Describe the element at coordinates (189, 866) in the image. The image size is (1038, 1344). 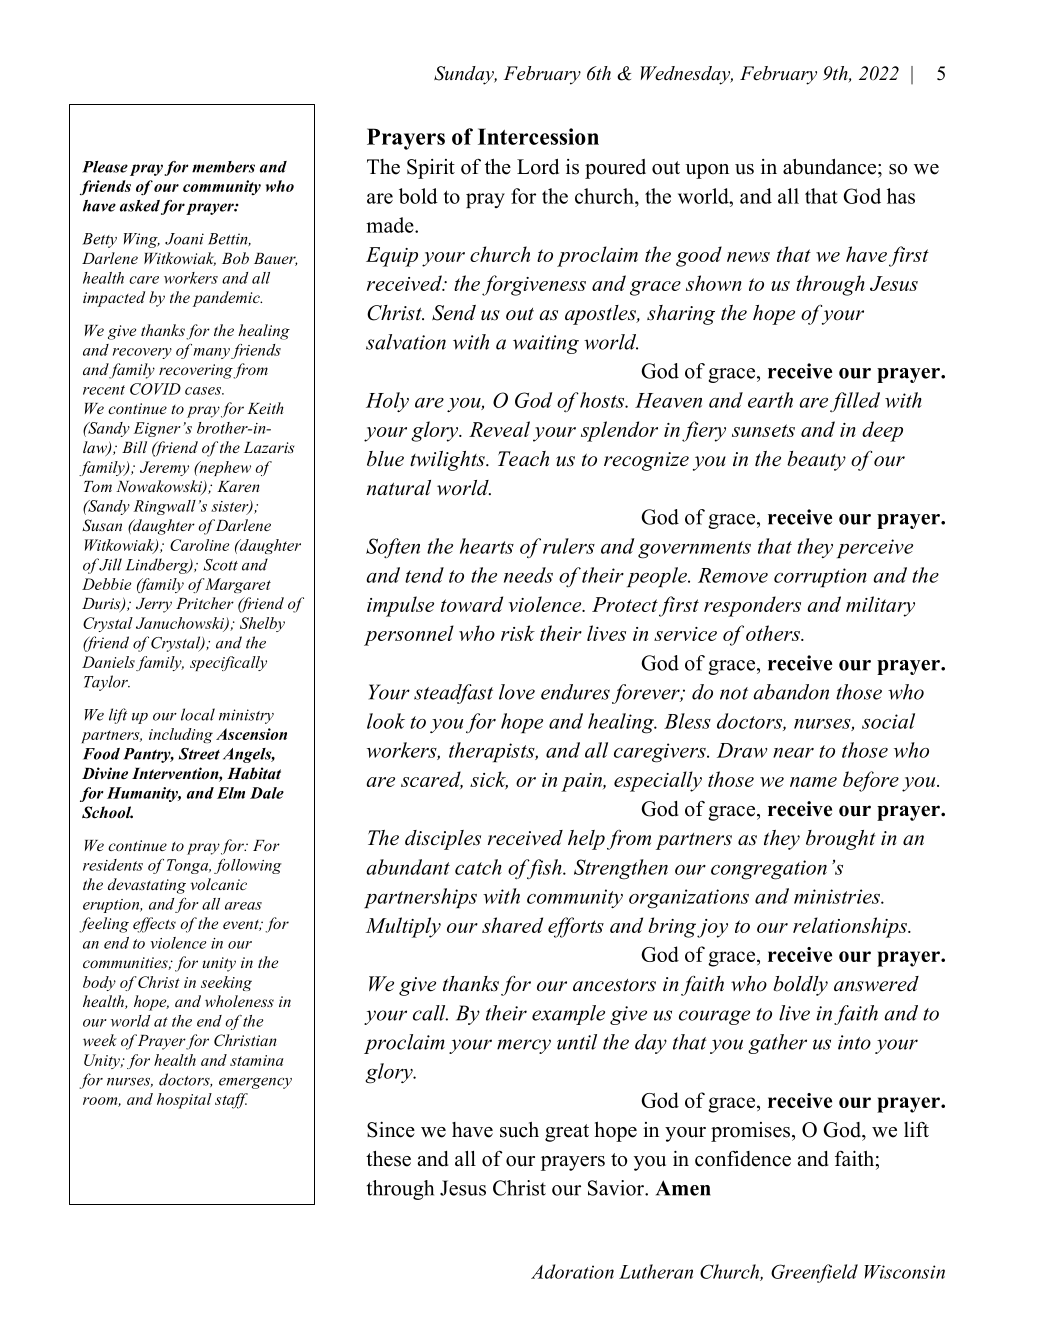
I see `Tonga` at that location.
